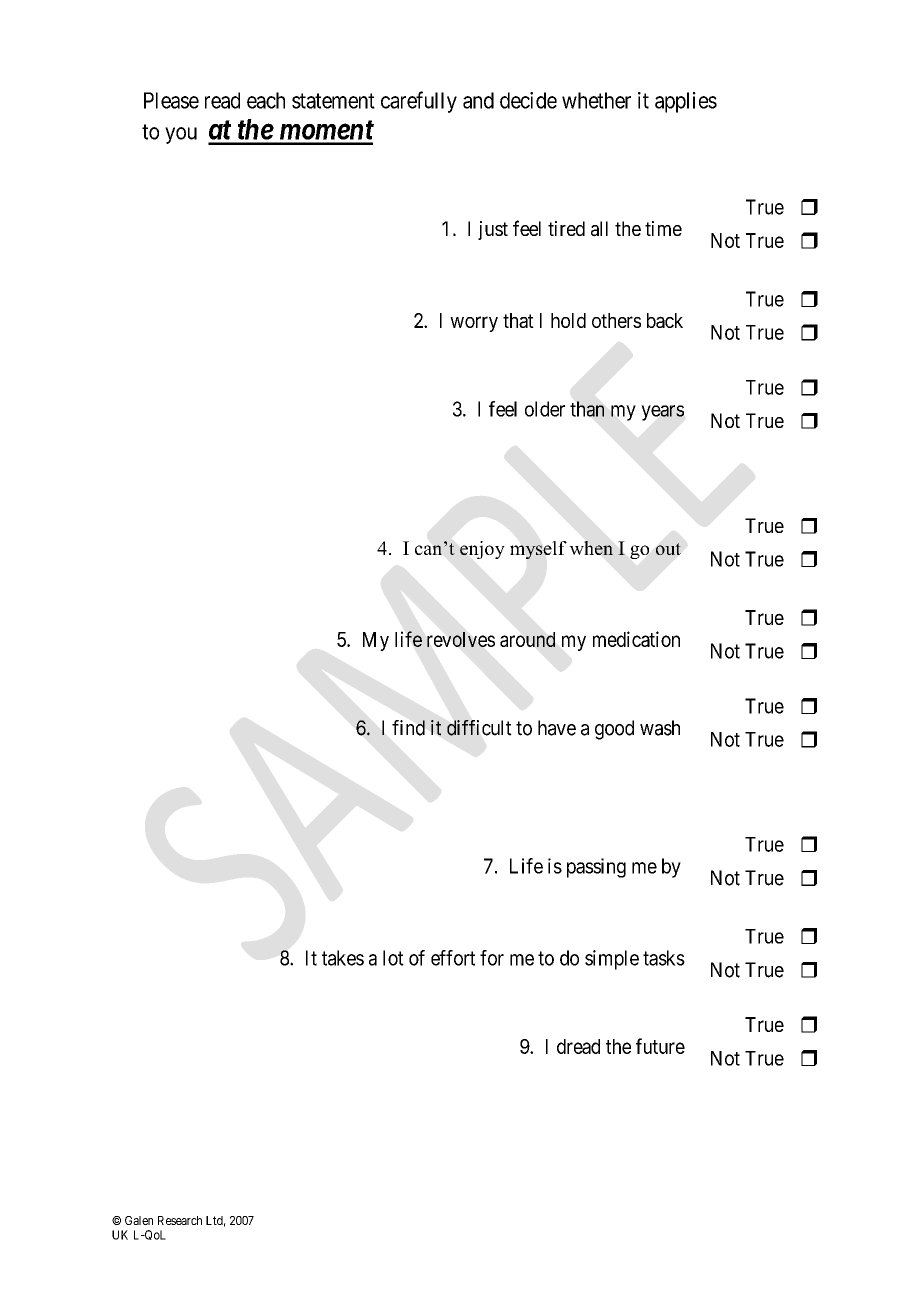  Describe the element at coordinates (461, 639) in the screenshot. I see `revolves` at that location.
